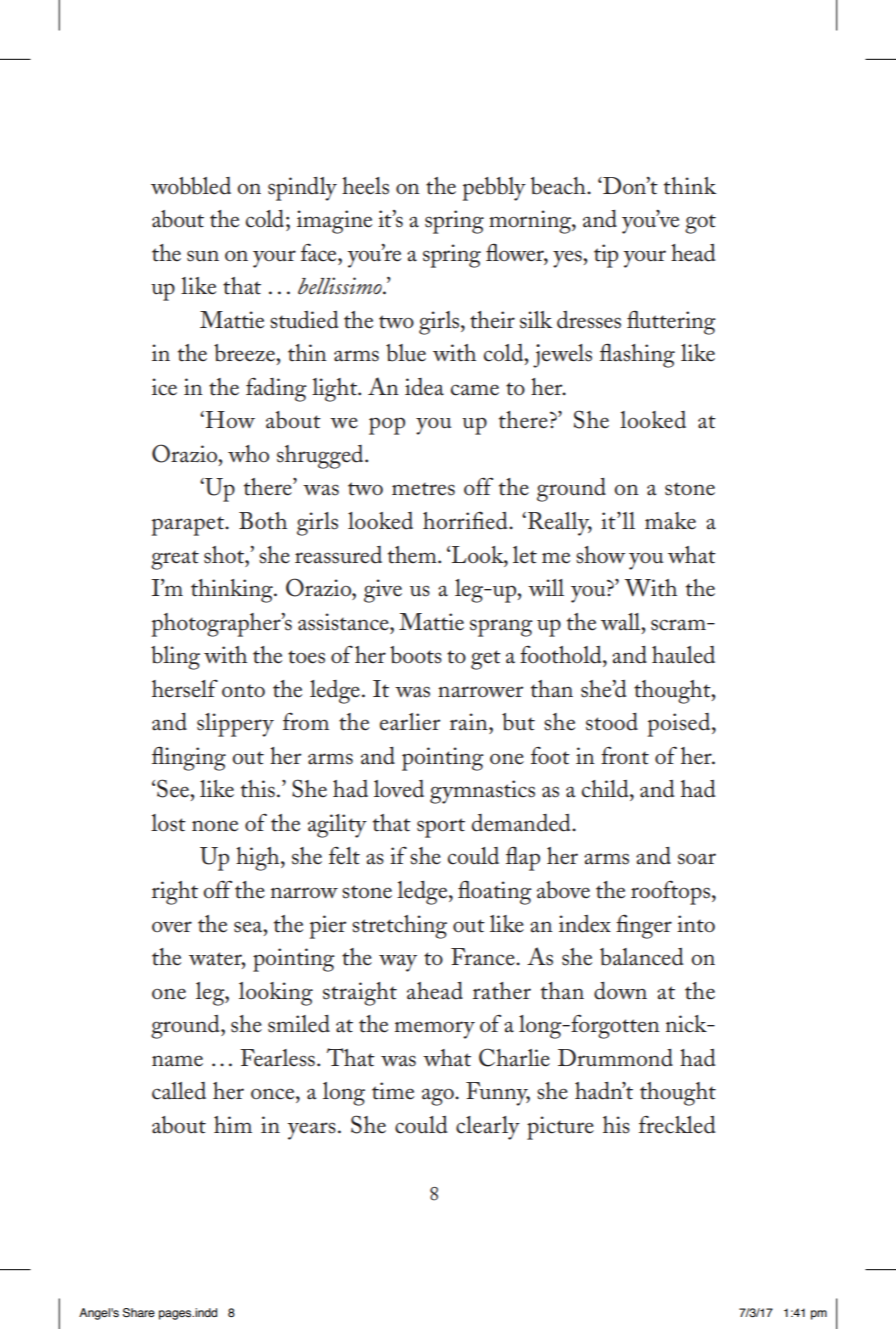  What do you see at coordinates (365, 186) in the image?
I see `heels` at bounding box center [365, 186].
